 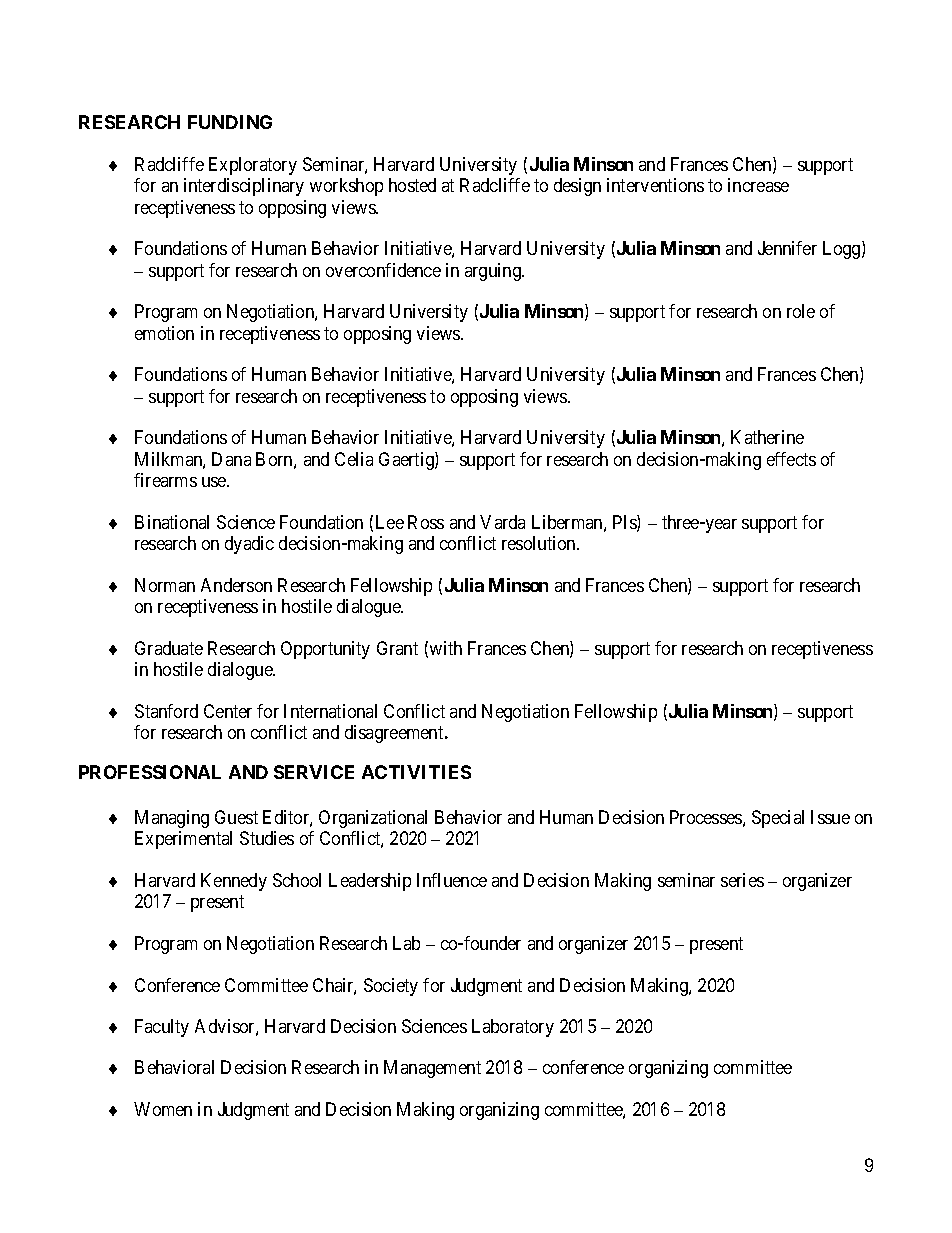 What do you see at coordinates (432, 1069) in the screenshot?
I see `Management` at bounding box center [432, 1069].
